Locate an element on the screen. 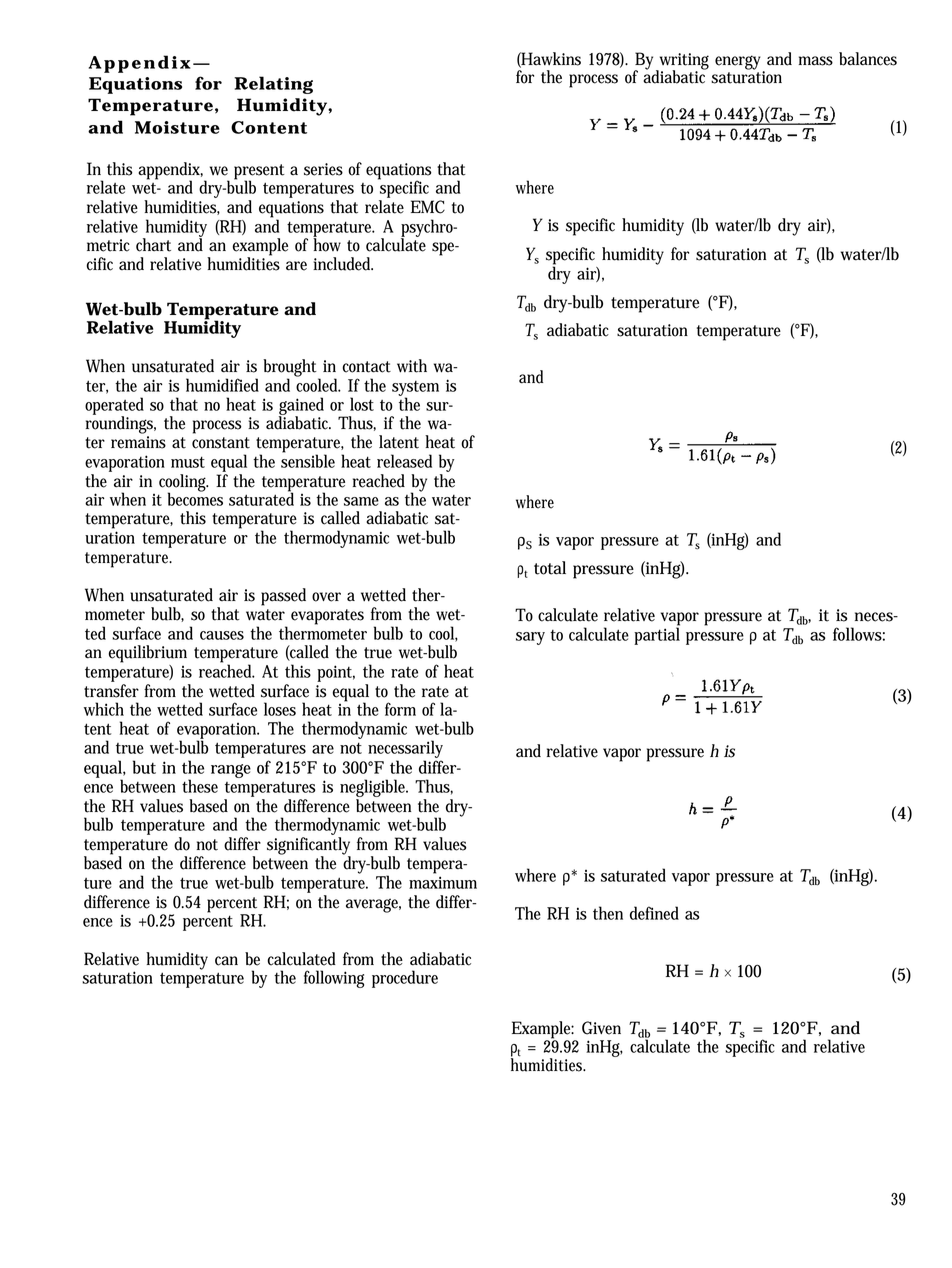 This screenshot has width=952, height=1268. becomes is located at coordinates (195, 498).
